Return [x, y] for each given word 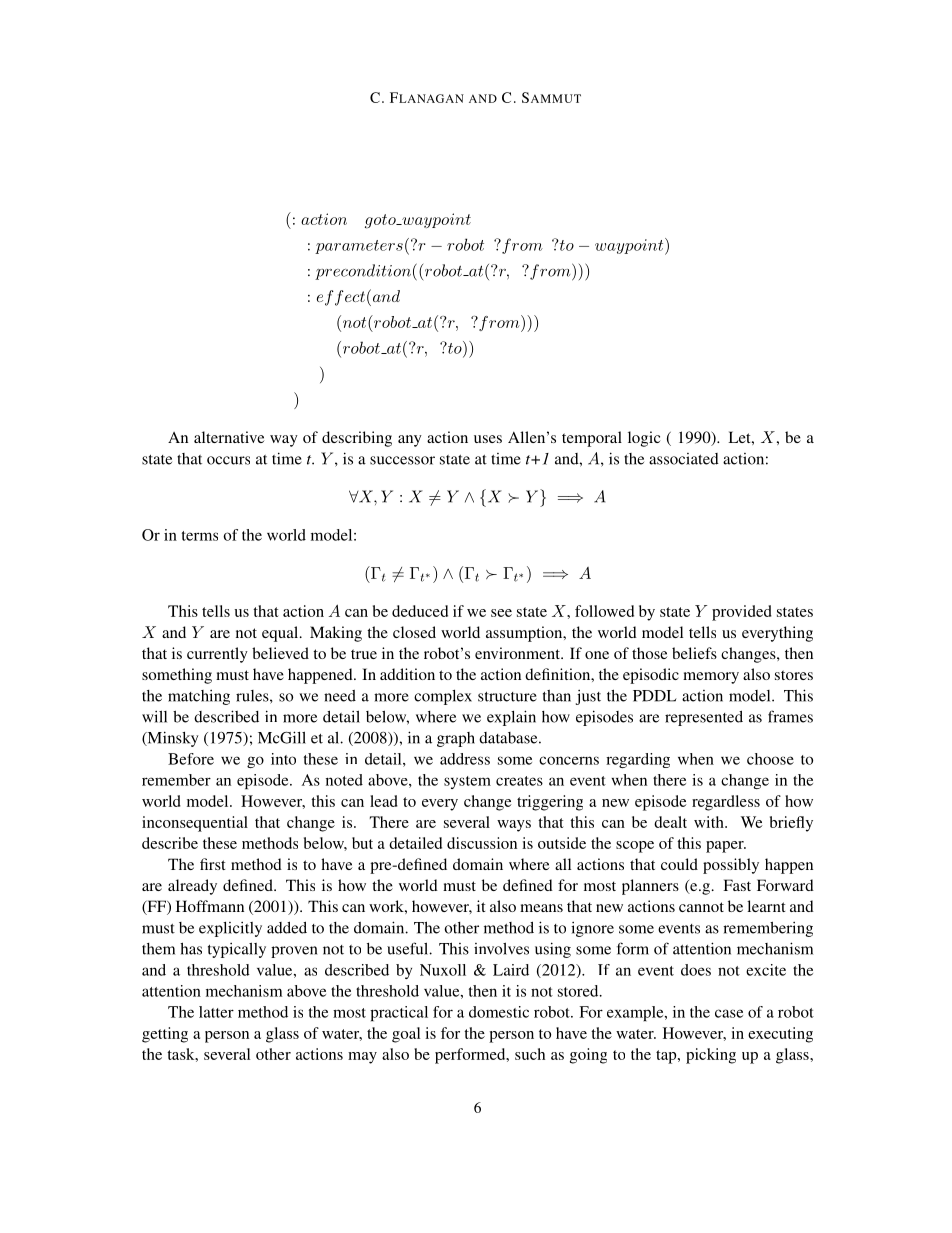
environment [519, 653]
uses [488, 439]
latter [216, 1012]
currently [217, 655]
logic [644, 439]
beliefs [694, 653]
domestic [499, 1012]
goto [381, 221]
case [729, 1013]
